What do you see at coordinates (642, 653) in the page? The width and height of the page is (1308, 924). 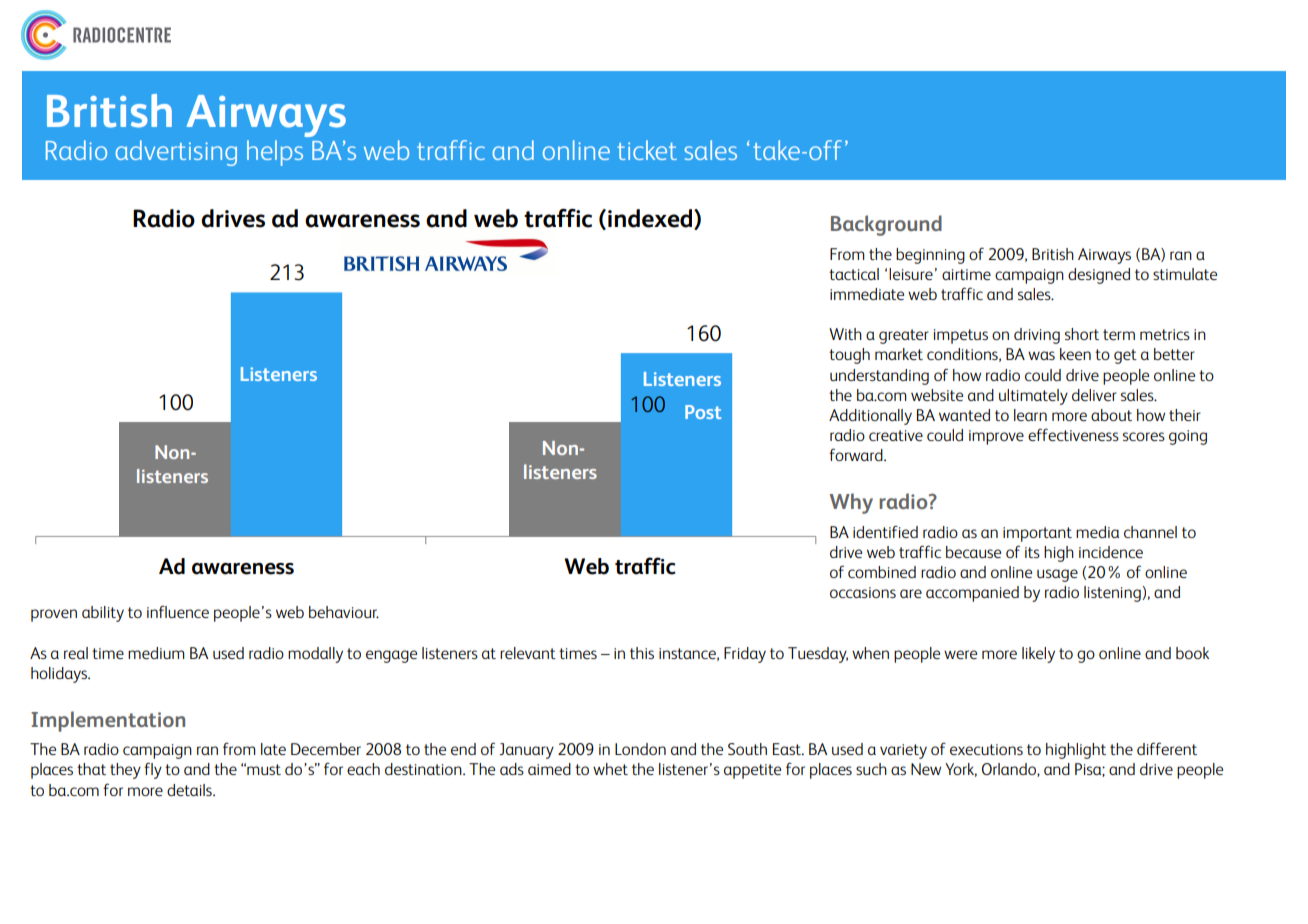 I see `this` at bounding box center [642, 653].
